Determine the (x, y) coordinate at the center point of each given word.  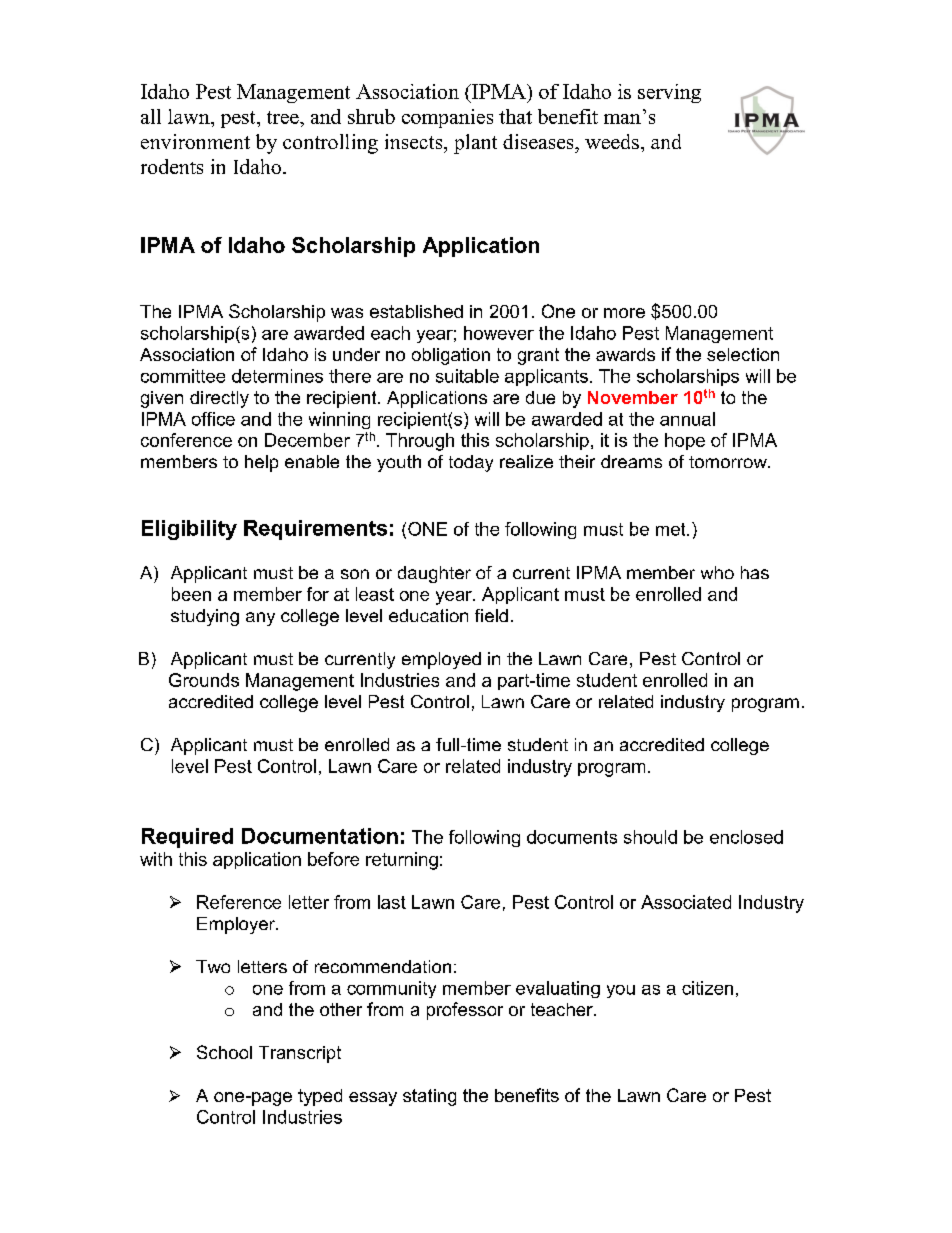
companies (447, 118)
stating (429, 1097)
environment (195, 141)
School (224, 1052)
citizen (707, 988)
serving (669, 93)
